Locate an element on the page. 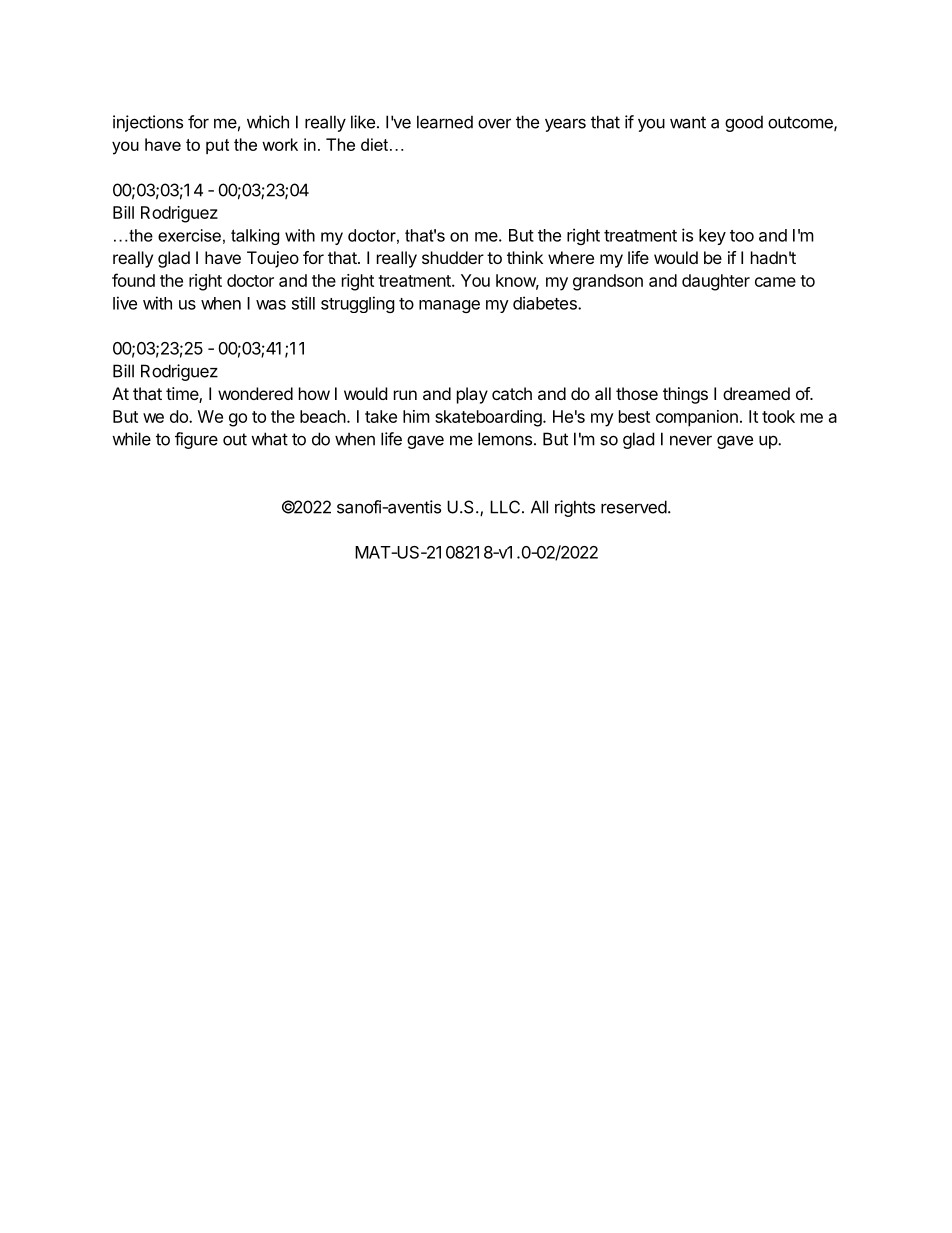 The image size is (952, 1233). exercise is located at coordinates (189, 235).
